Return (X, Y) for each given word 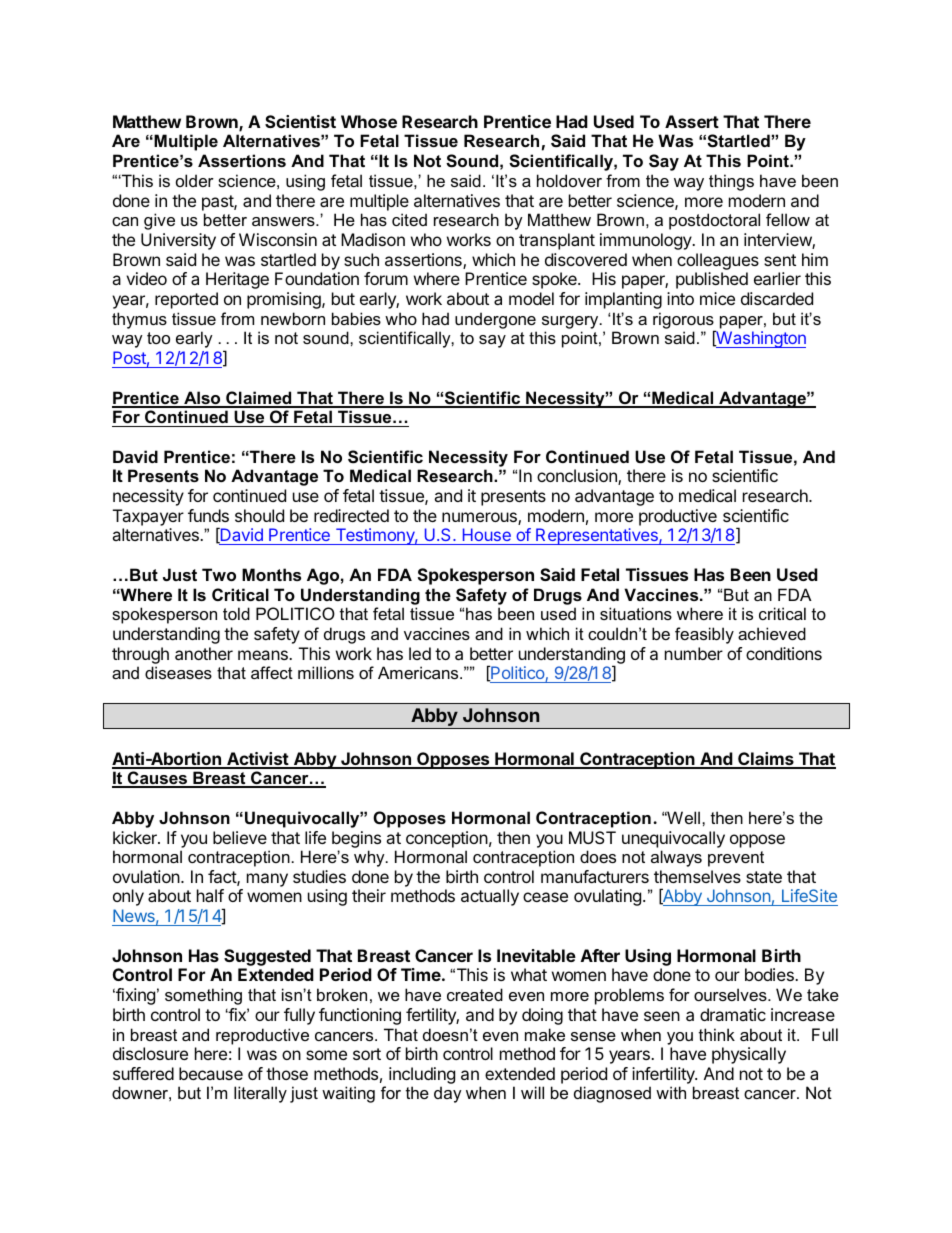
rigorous (684, 322)
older (195, 180)
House (486, 536)
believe (240, 837)
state (764, 877)
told (236, 613)
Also (202, 399)
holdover (569, 180)
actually (490, 897)
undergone (496, 322)
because (211, 1073)
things (731, 182)
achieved (772, 633)
